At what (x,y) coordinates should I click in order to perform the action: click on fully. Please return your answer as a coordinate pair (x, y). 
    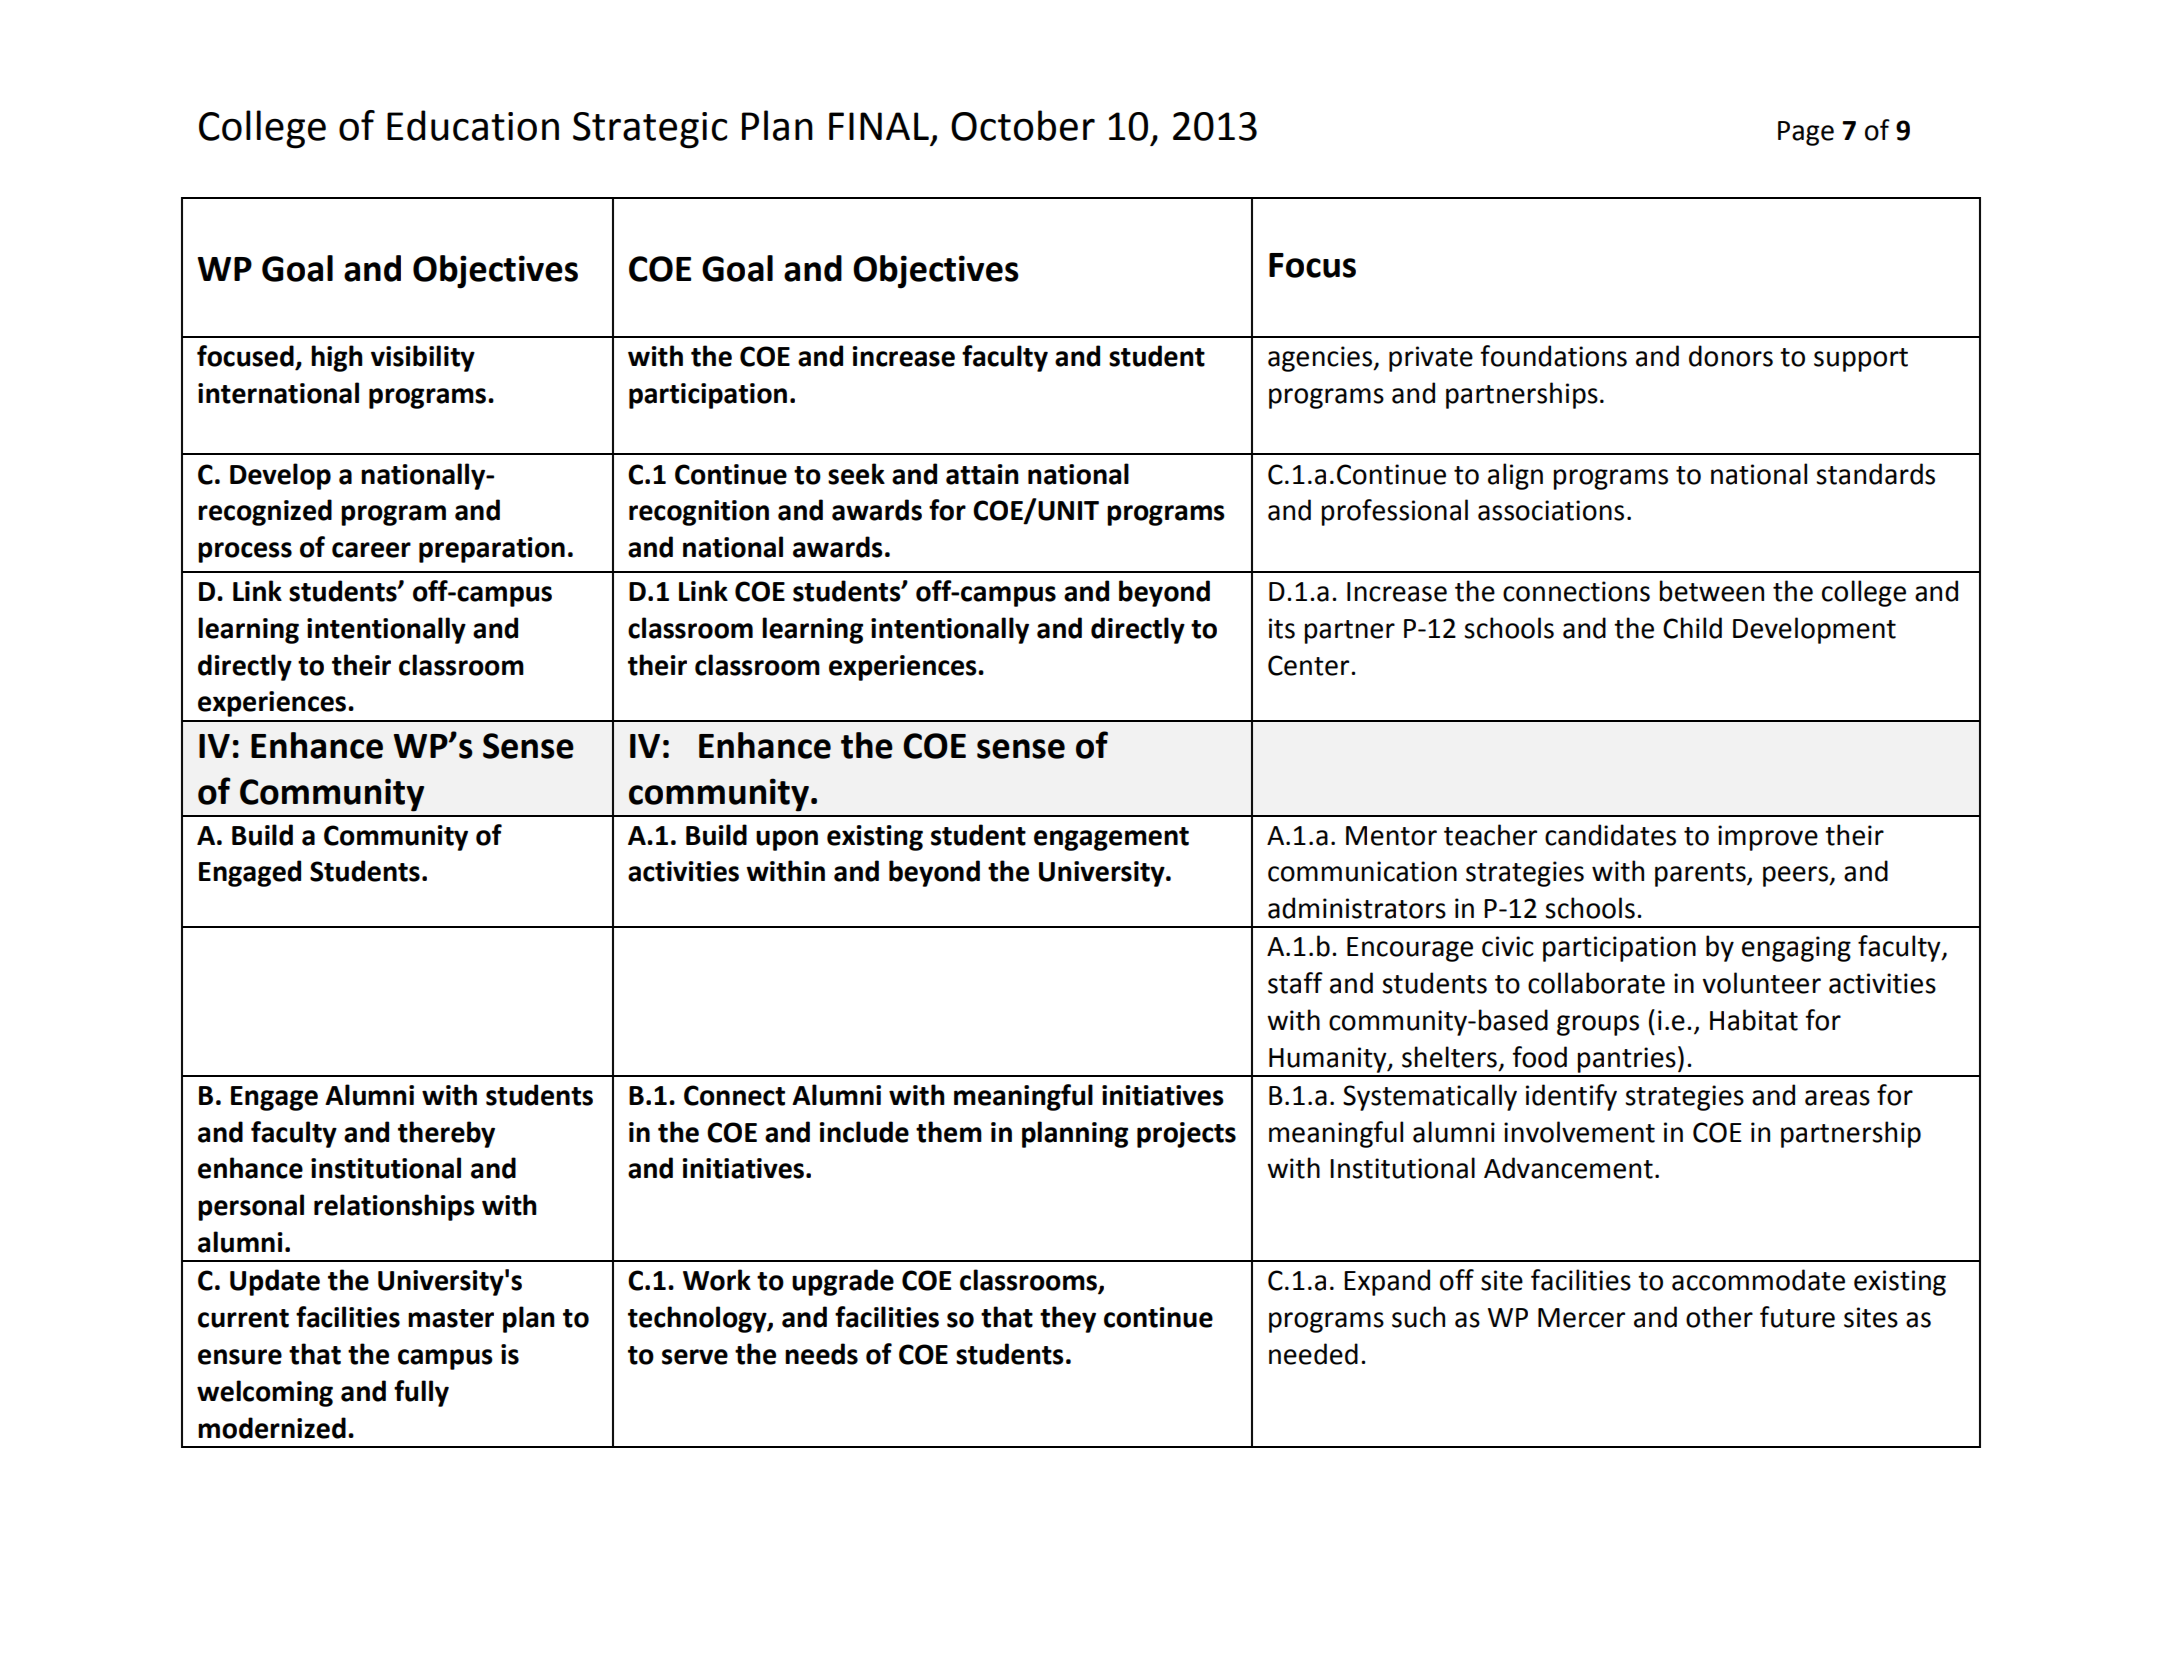
    Looking at the image, I should click on (421, 1393).
